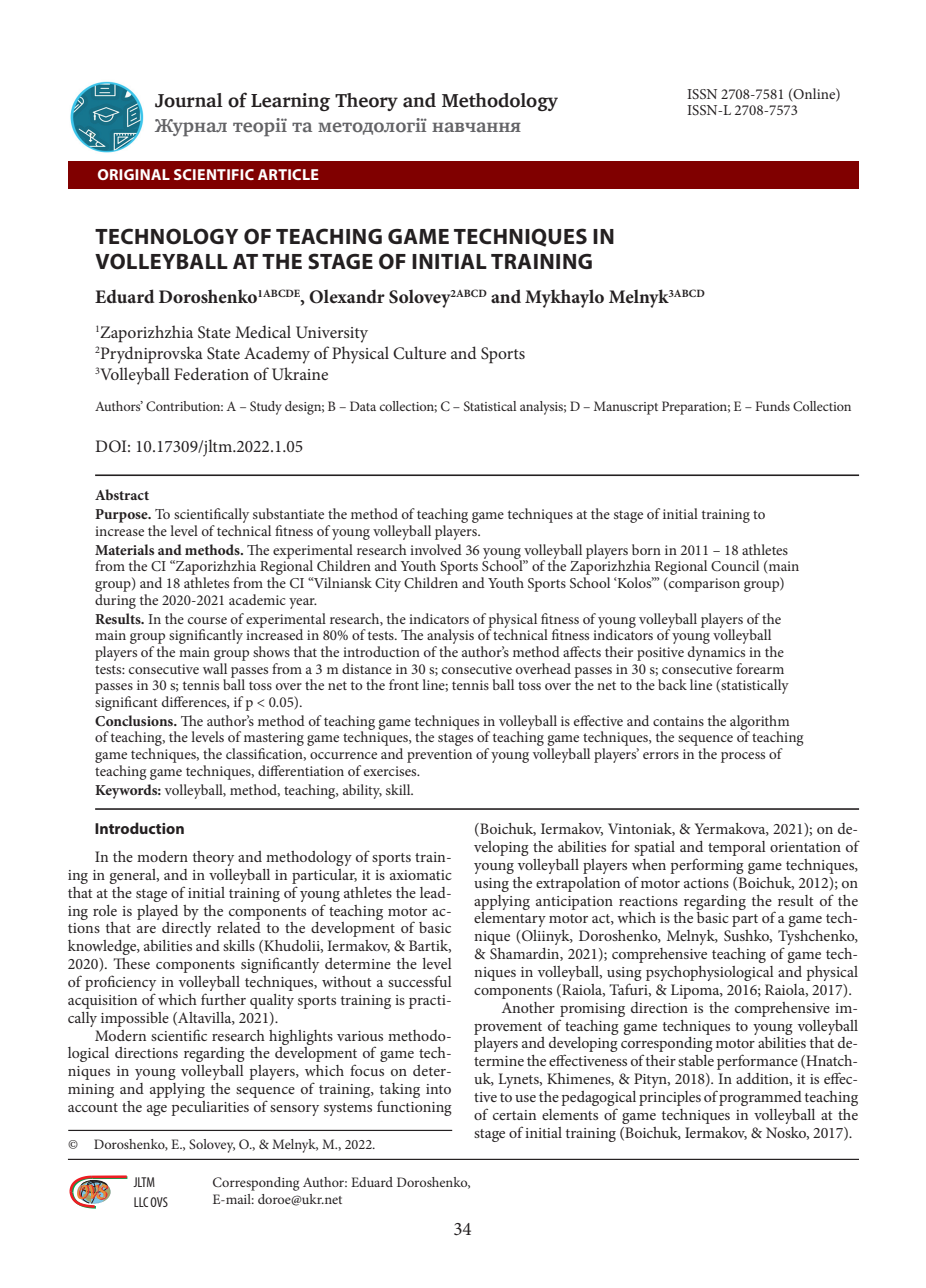 Image resolution: width=926 pixels, height=1288 pixels. Describe the element at coordinates (141, 1202) in the image. I see `LLC` at that location.
